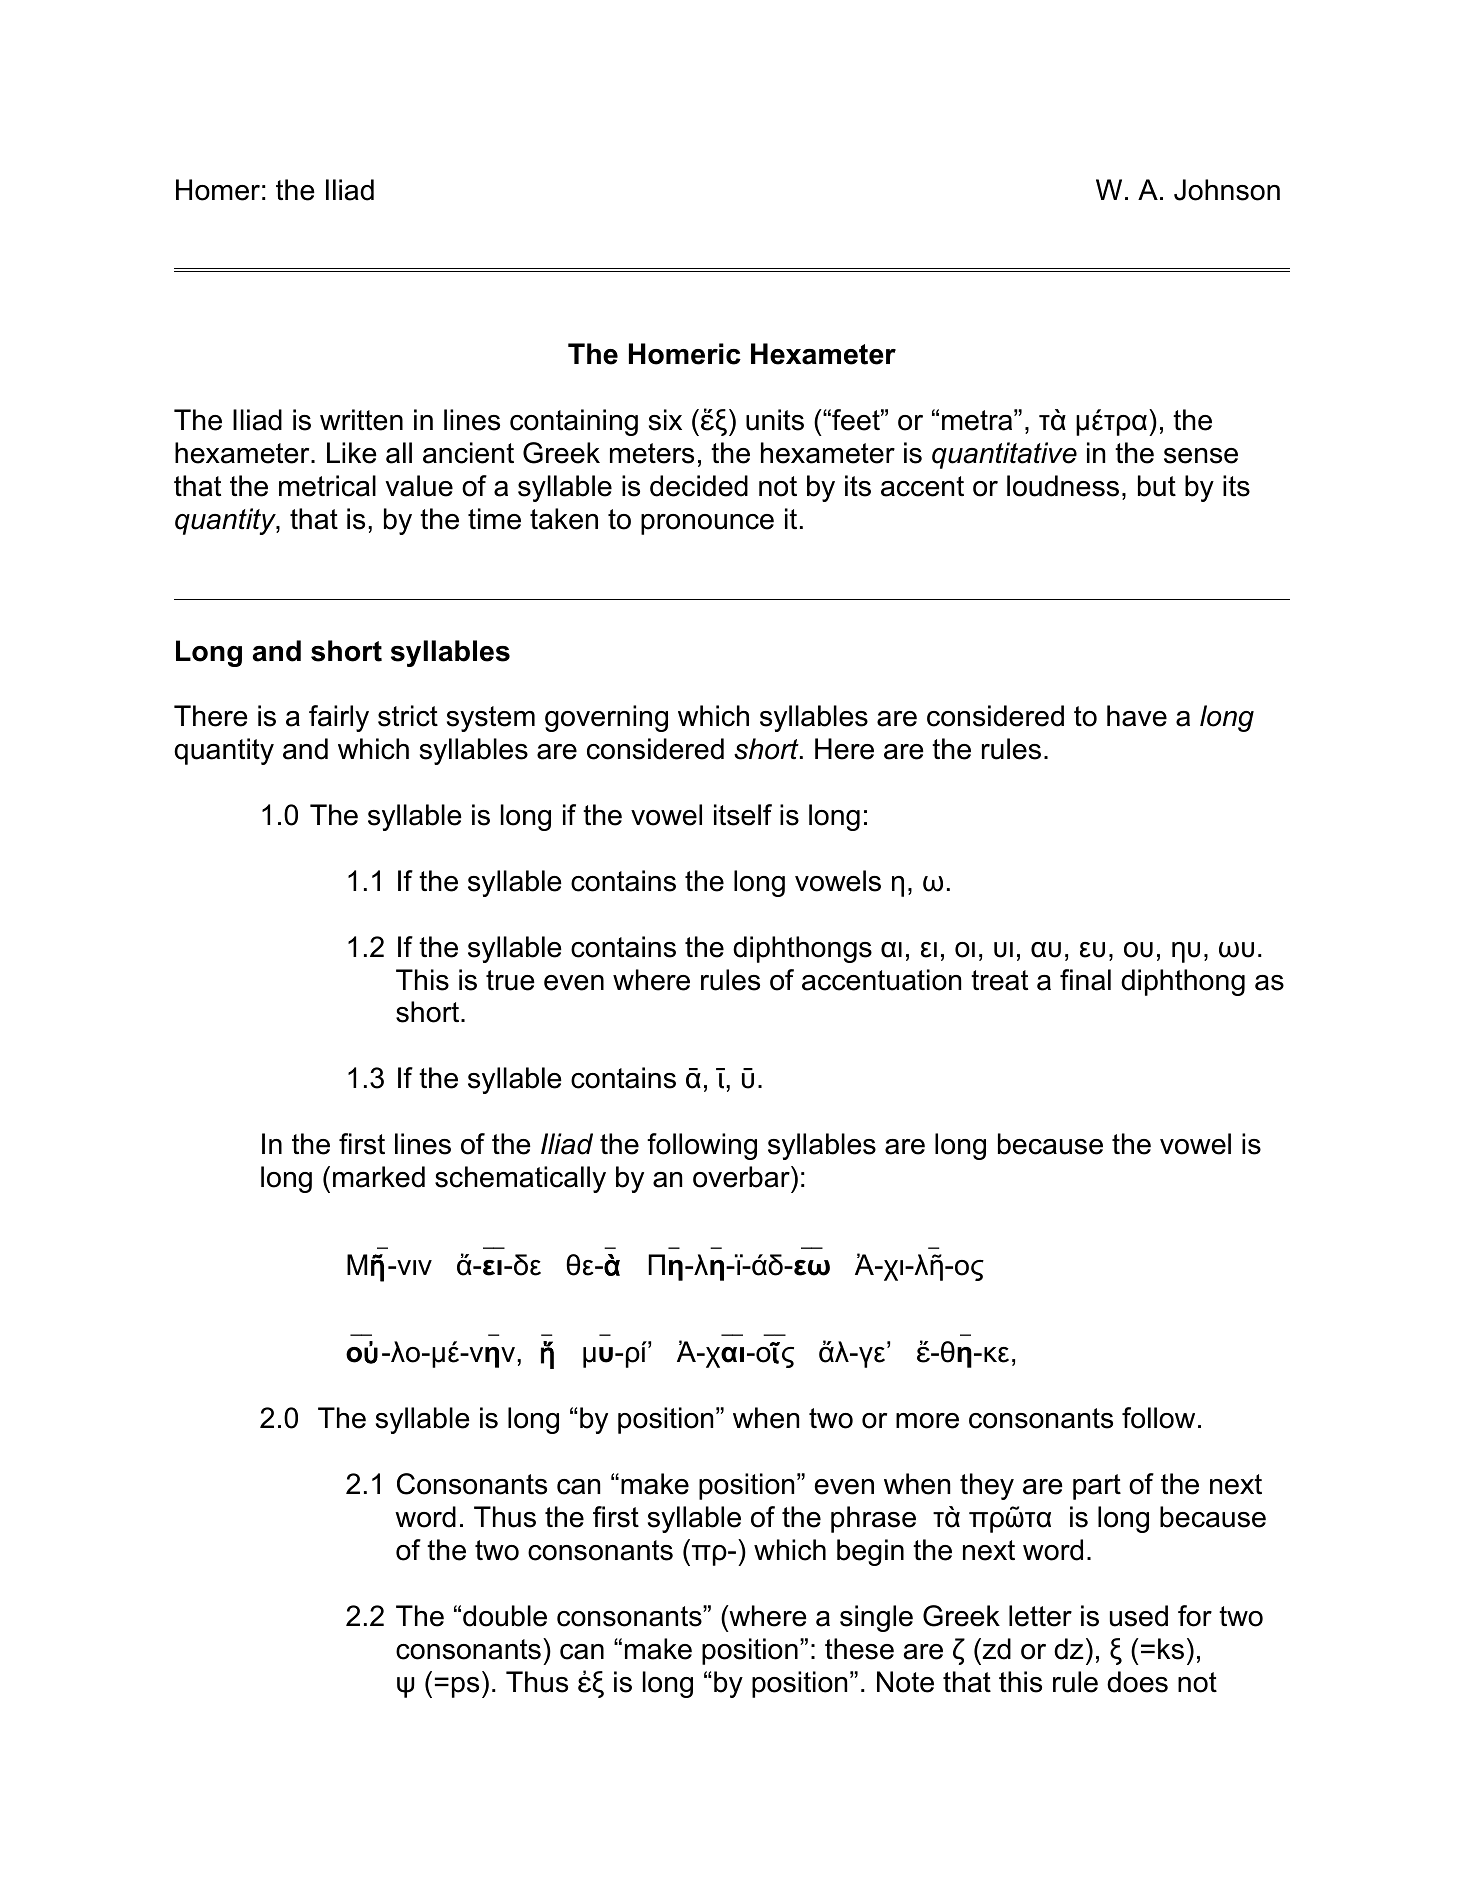 The height and width of the screenshot is (1889, 1459). I want to click on Johnson, so click(1227, 190).
